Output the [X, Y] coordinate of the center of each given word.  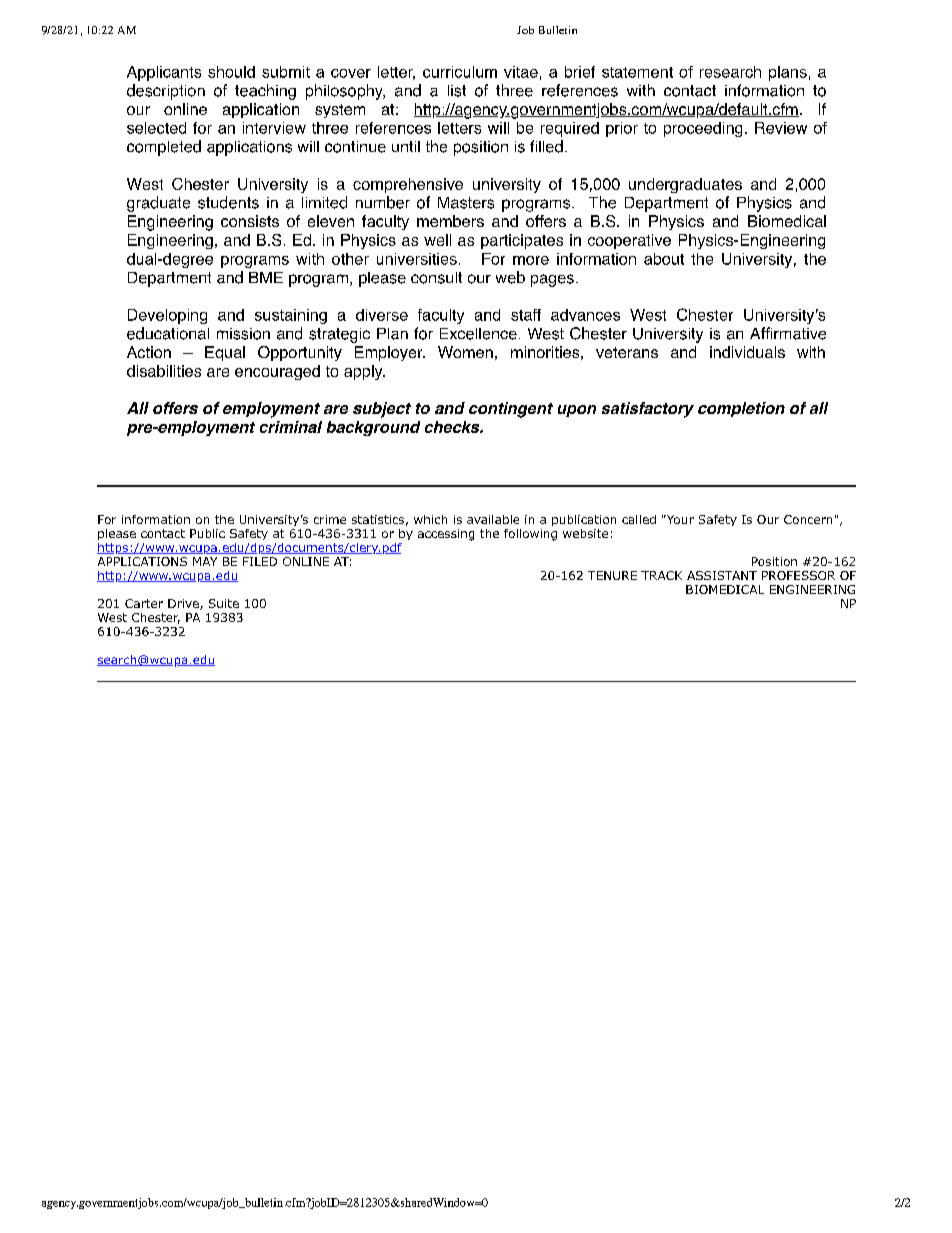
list [457, 91]
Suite [224, 603]
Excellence [478, 334]
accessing [446, 535]
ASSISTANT [722, 575]
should [231, 72]
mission [243, 334]
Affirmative [788, 333]
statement [637, 72]
